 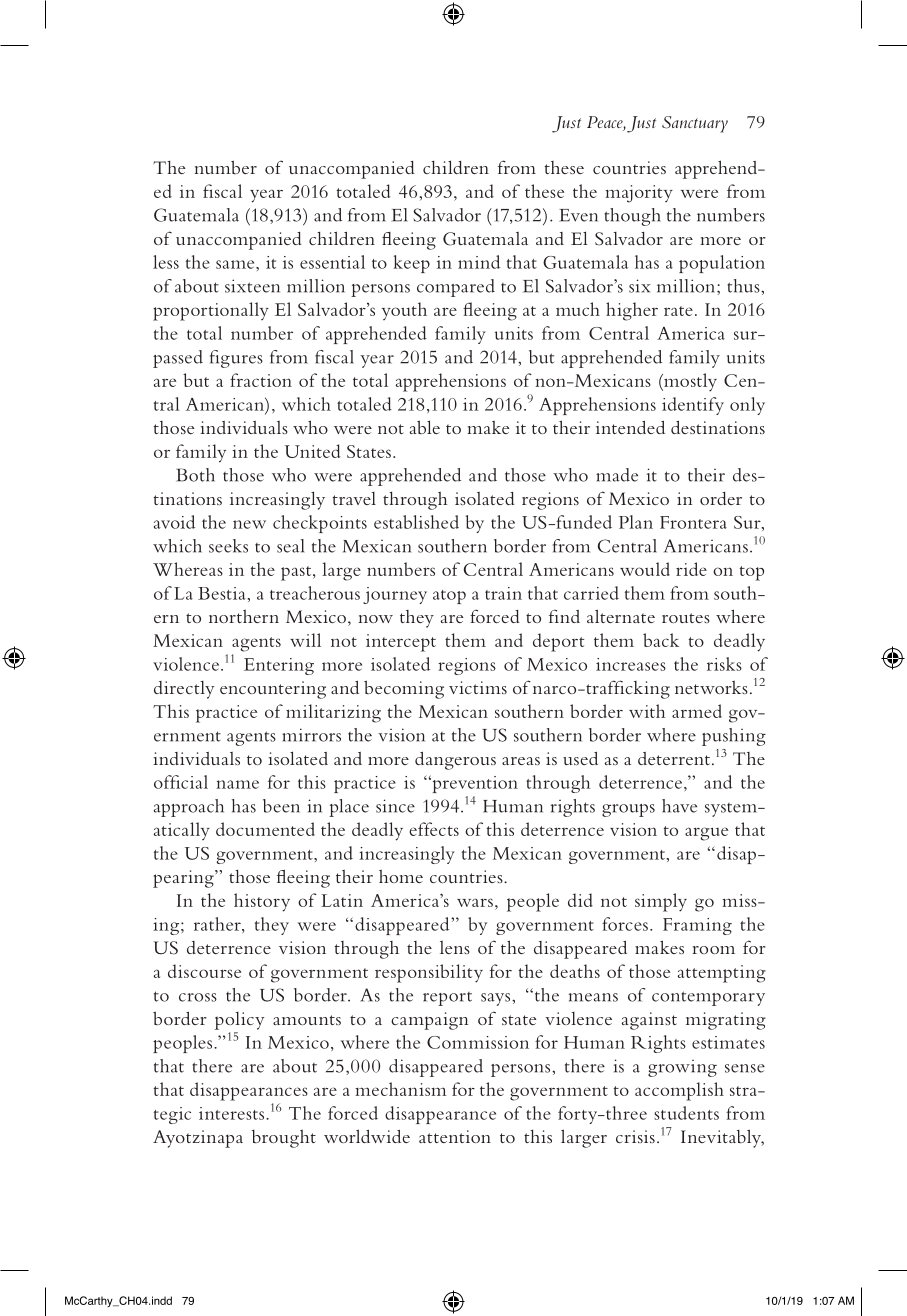 I want to click on brought, so click(x=284, y=1139).
